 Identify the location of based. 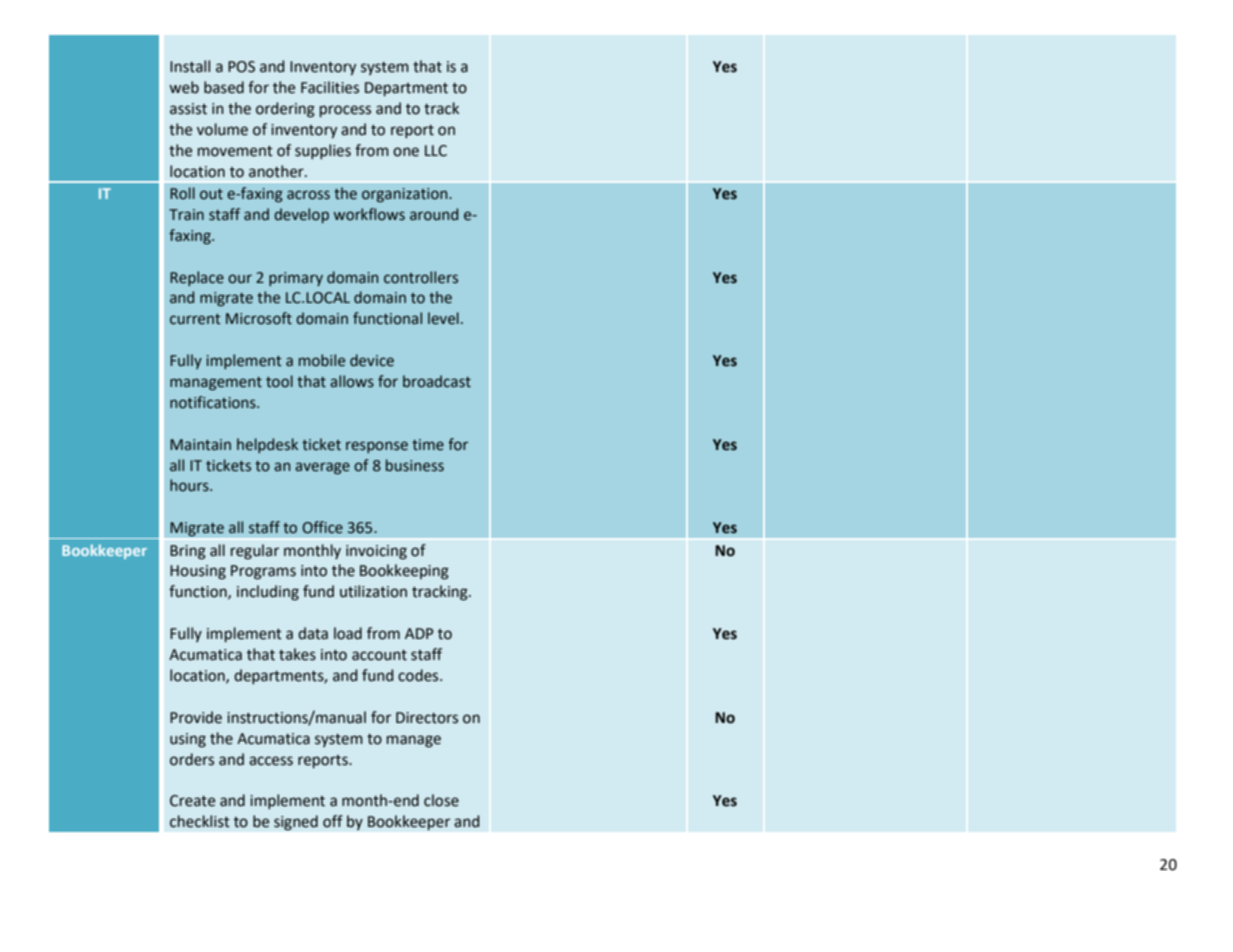
(224, 87).
